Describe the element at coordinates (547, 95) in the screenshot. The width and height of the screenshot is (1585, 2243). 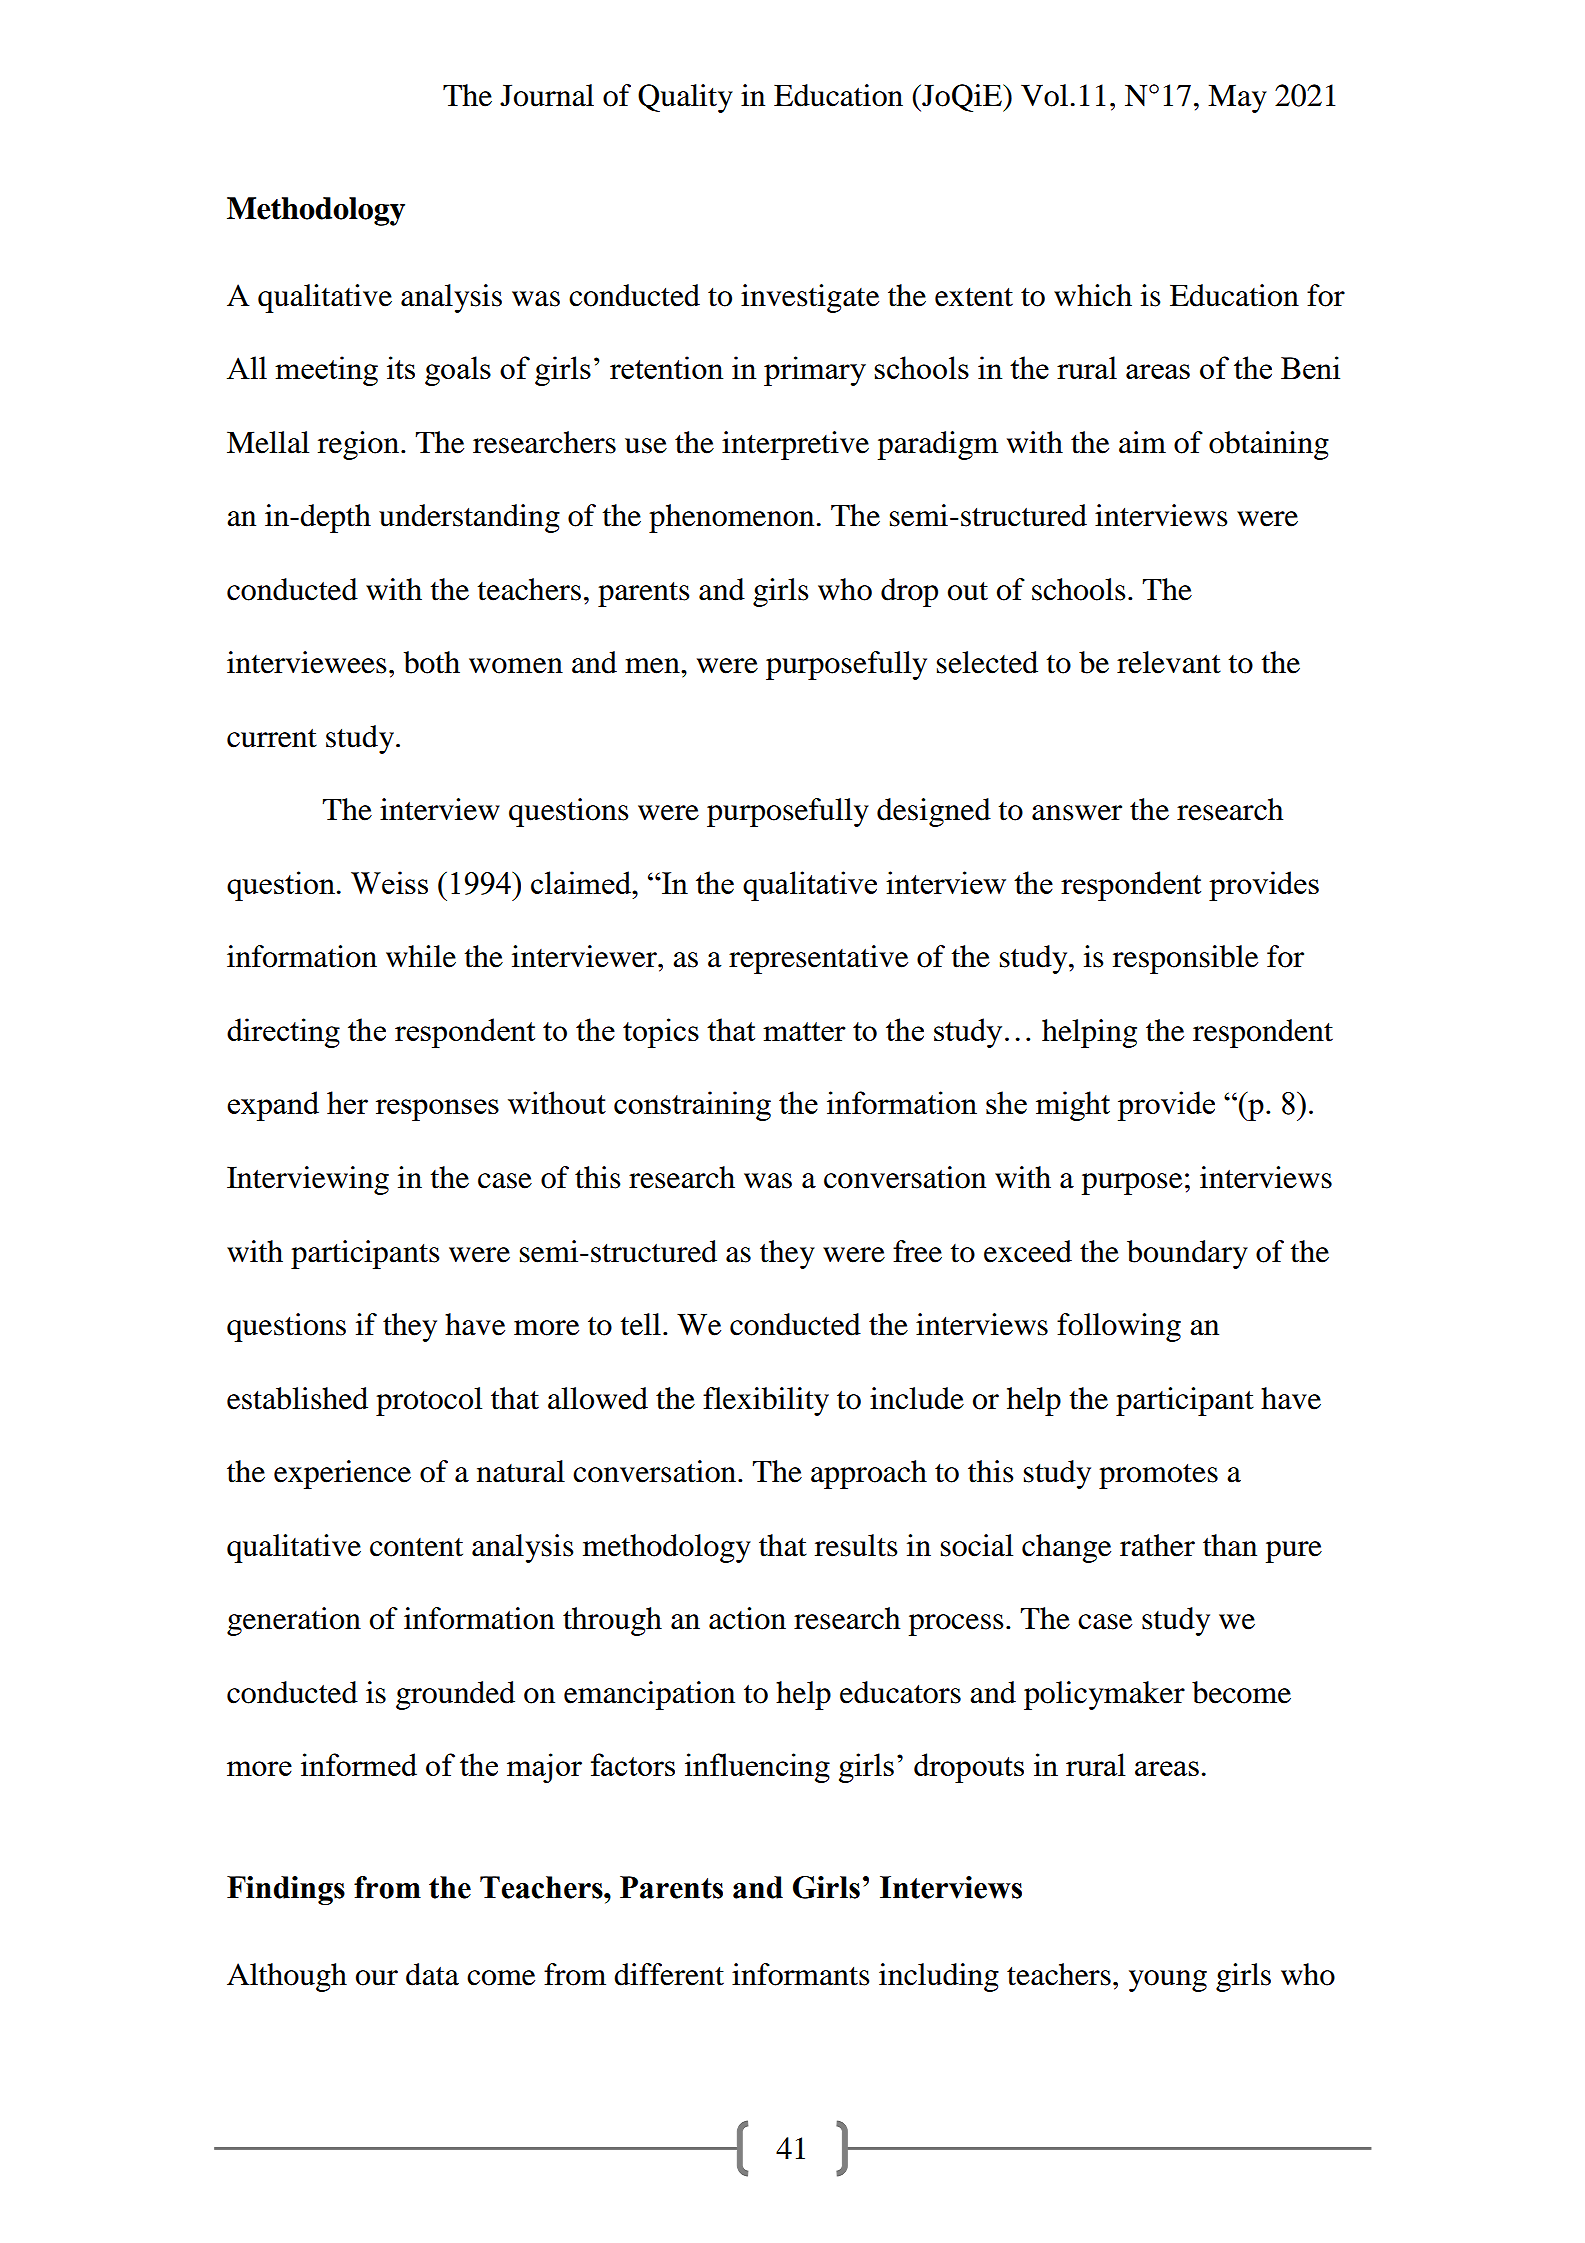
I see `Journal` at that location.
